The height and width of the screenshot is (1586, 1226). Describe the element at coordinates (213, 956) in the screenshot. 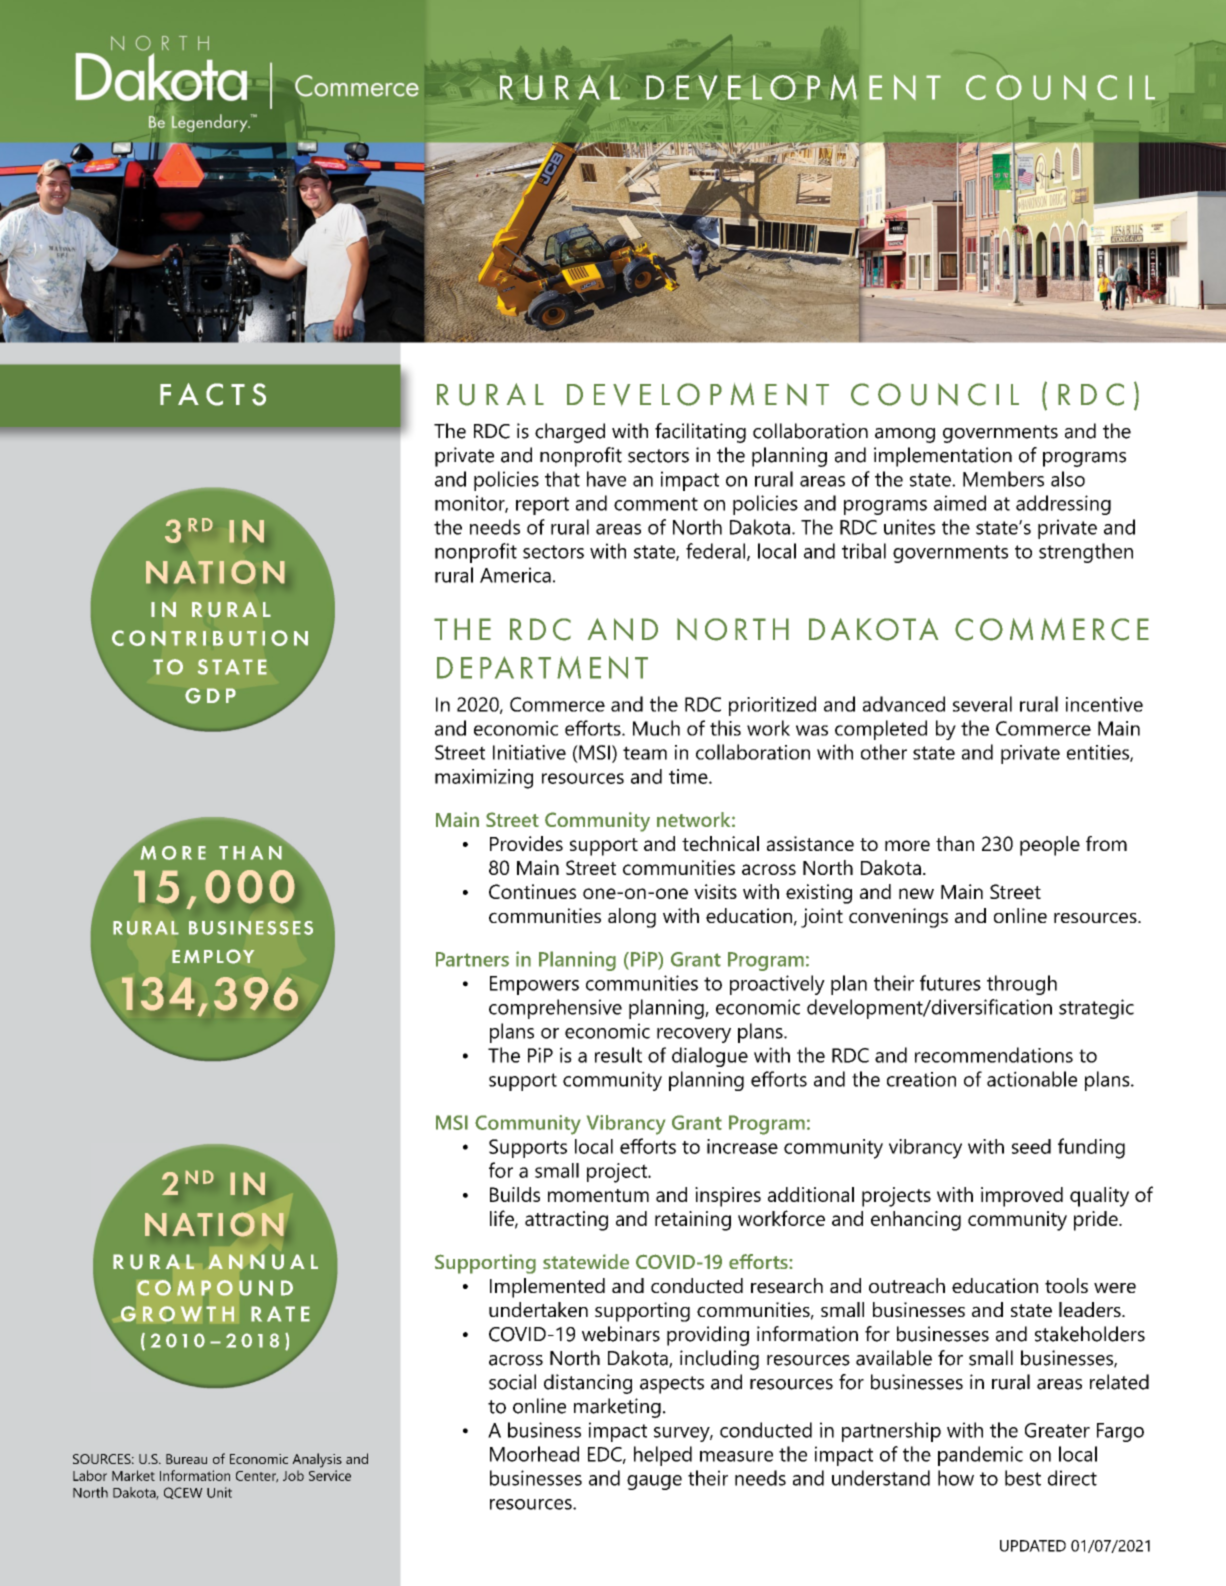

I see `EMPLOY` at that location.
